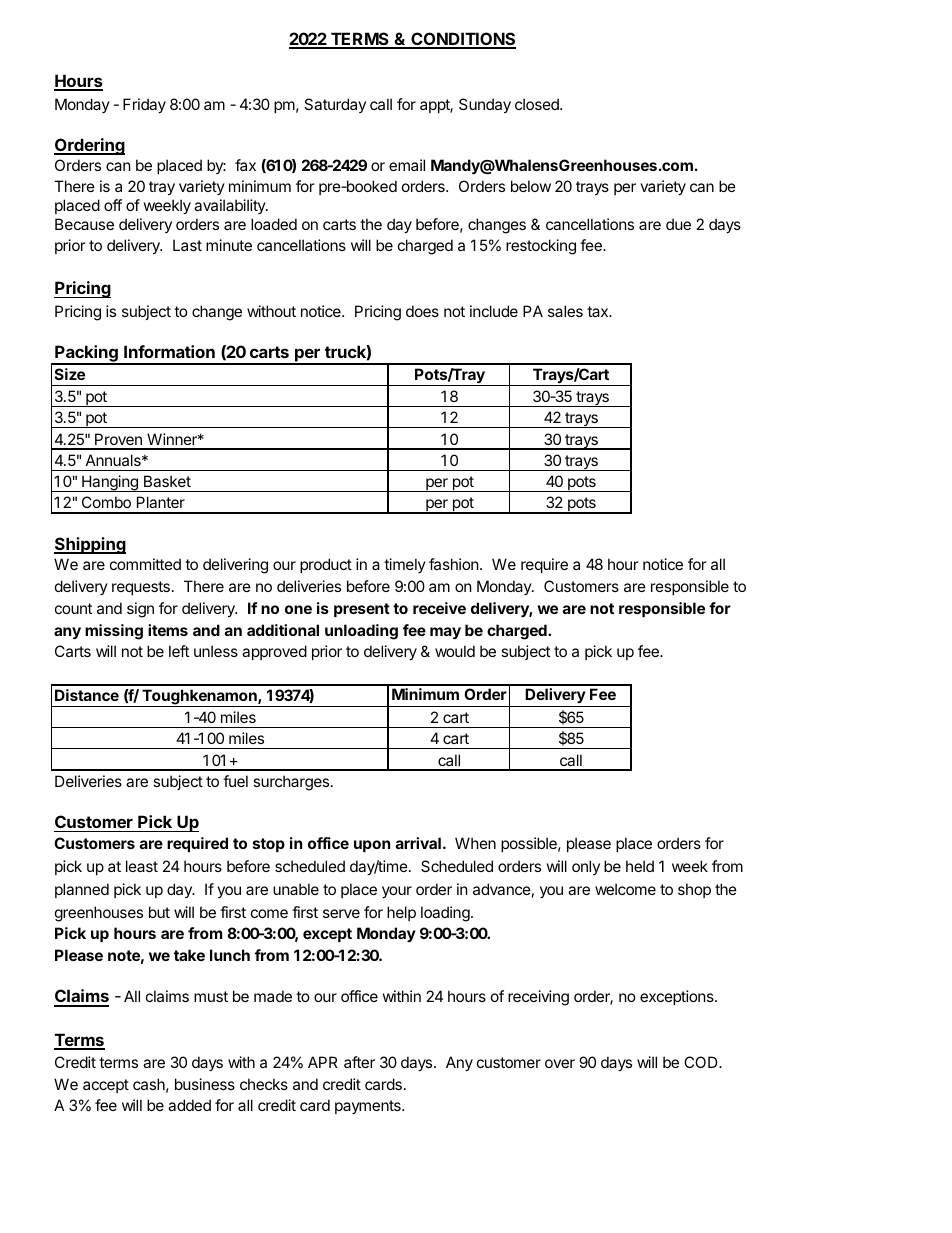 The height and width of the image is (1233, 952). What do you see at coordinates (144, 105) in the image?
I see `Friday` at bounding box center [144, 105].
